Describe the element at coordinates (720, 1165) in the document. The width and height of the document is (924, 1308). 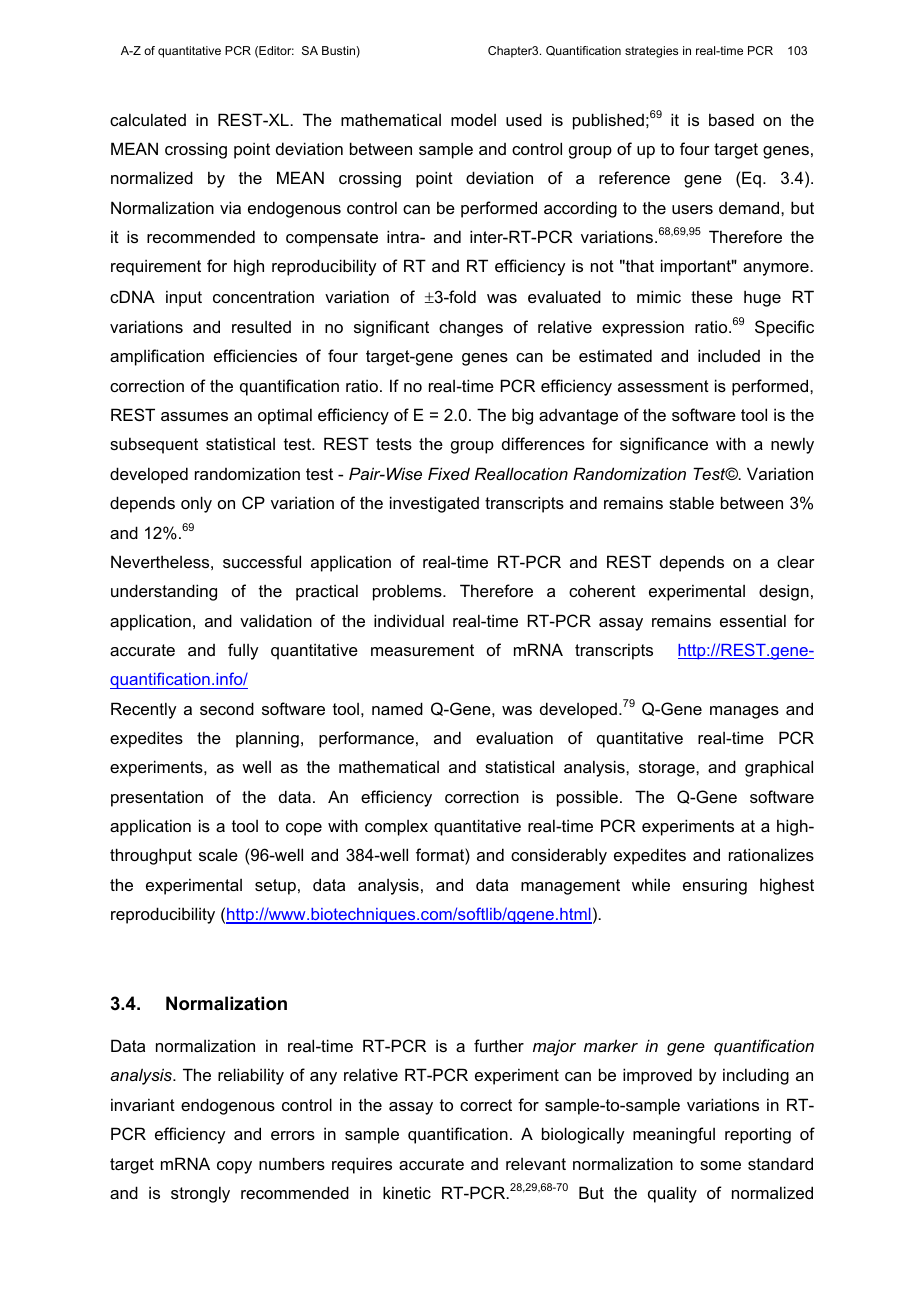
I see `some` at that location.
